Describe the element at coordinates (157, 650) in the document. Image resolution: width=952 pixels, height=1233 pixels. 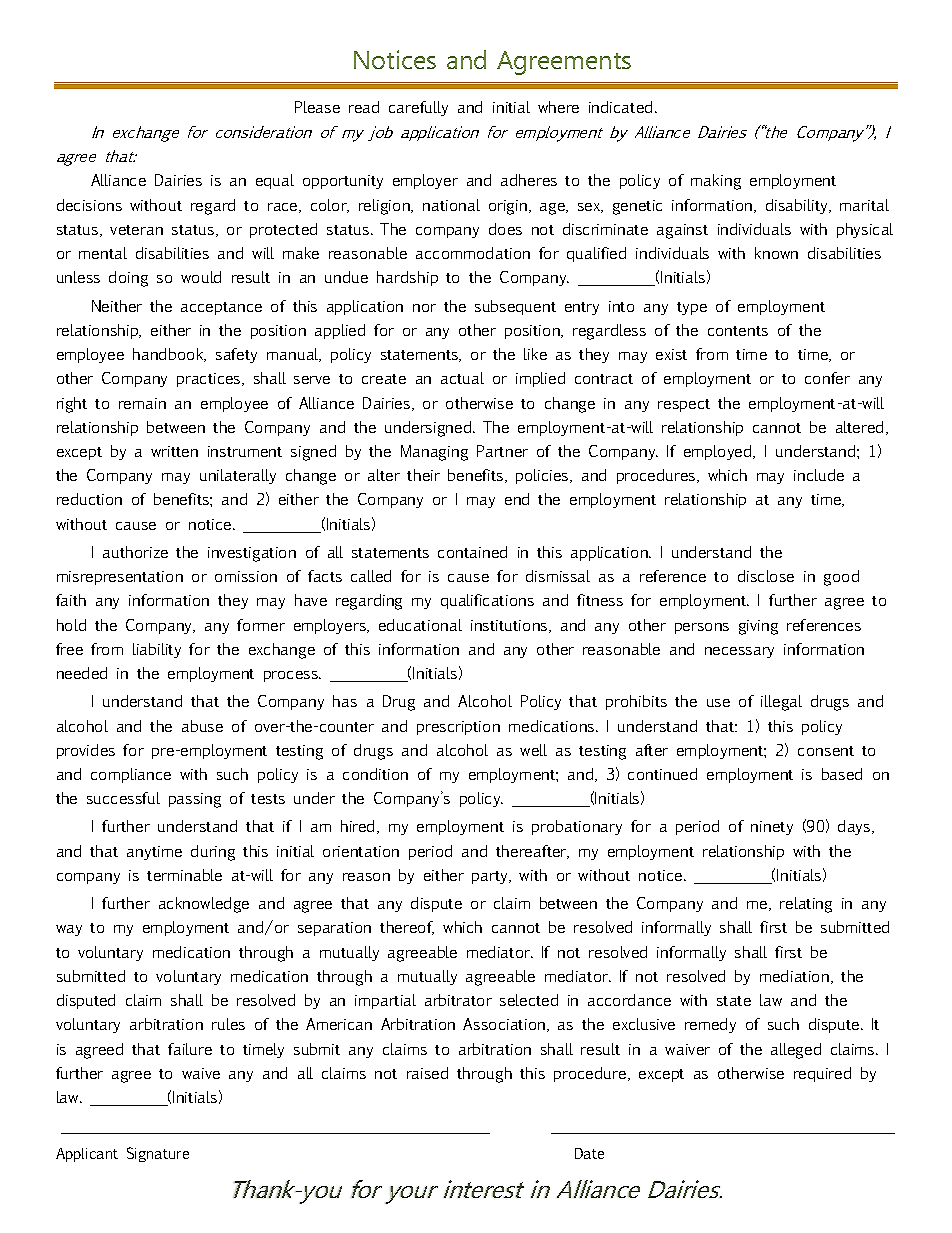
I see `liability` at that location.
